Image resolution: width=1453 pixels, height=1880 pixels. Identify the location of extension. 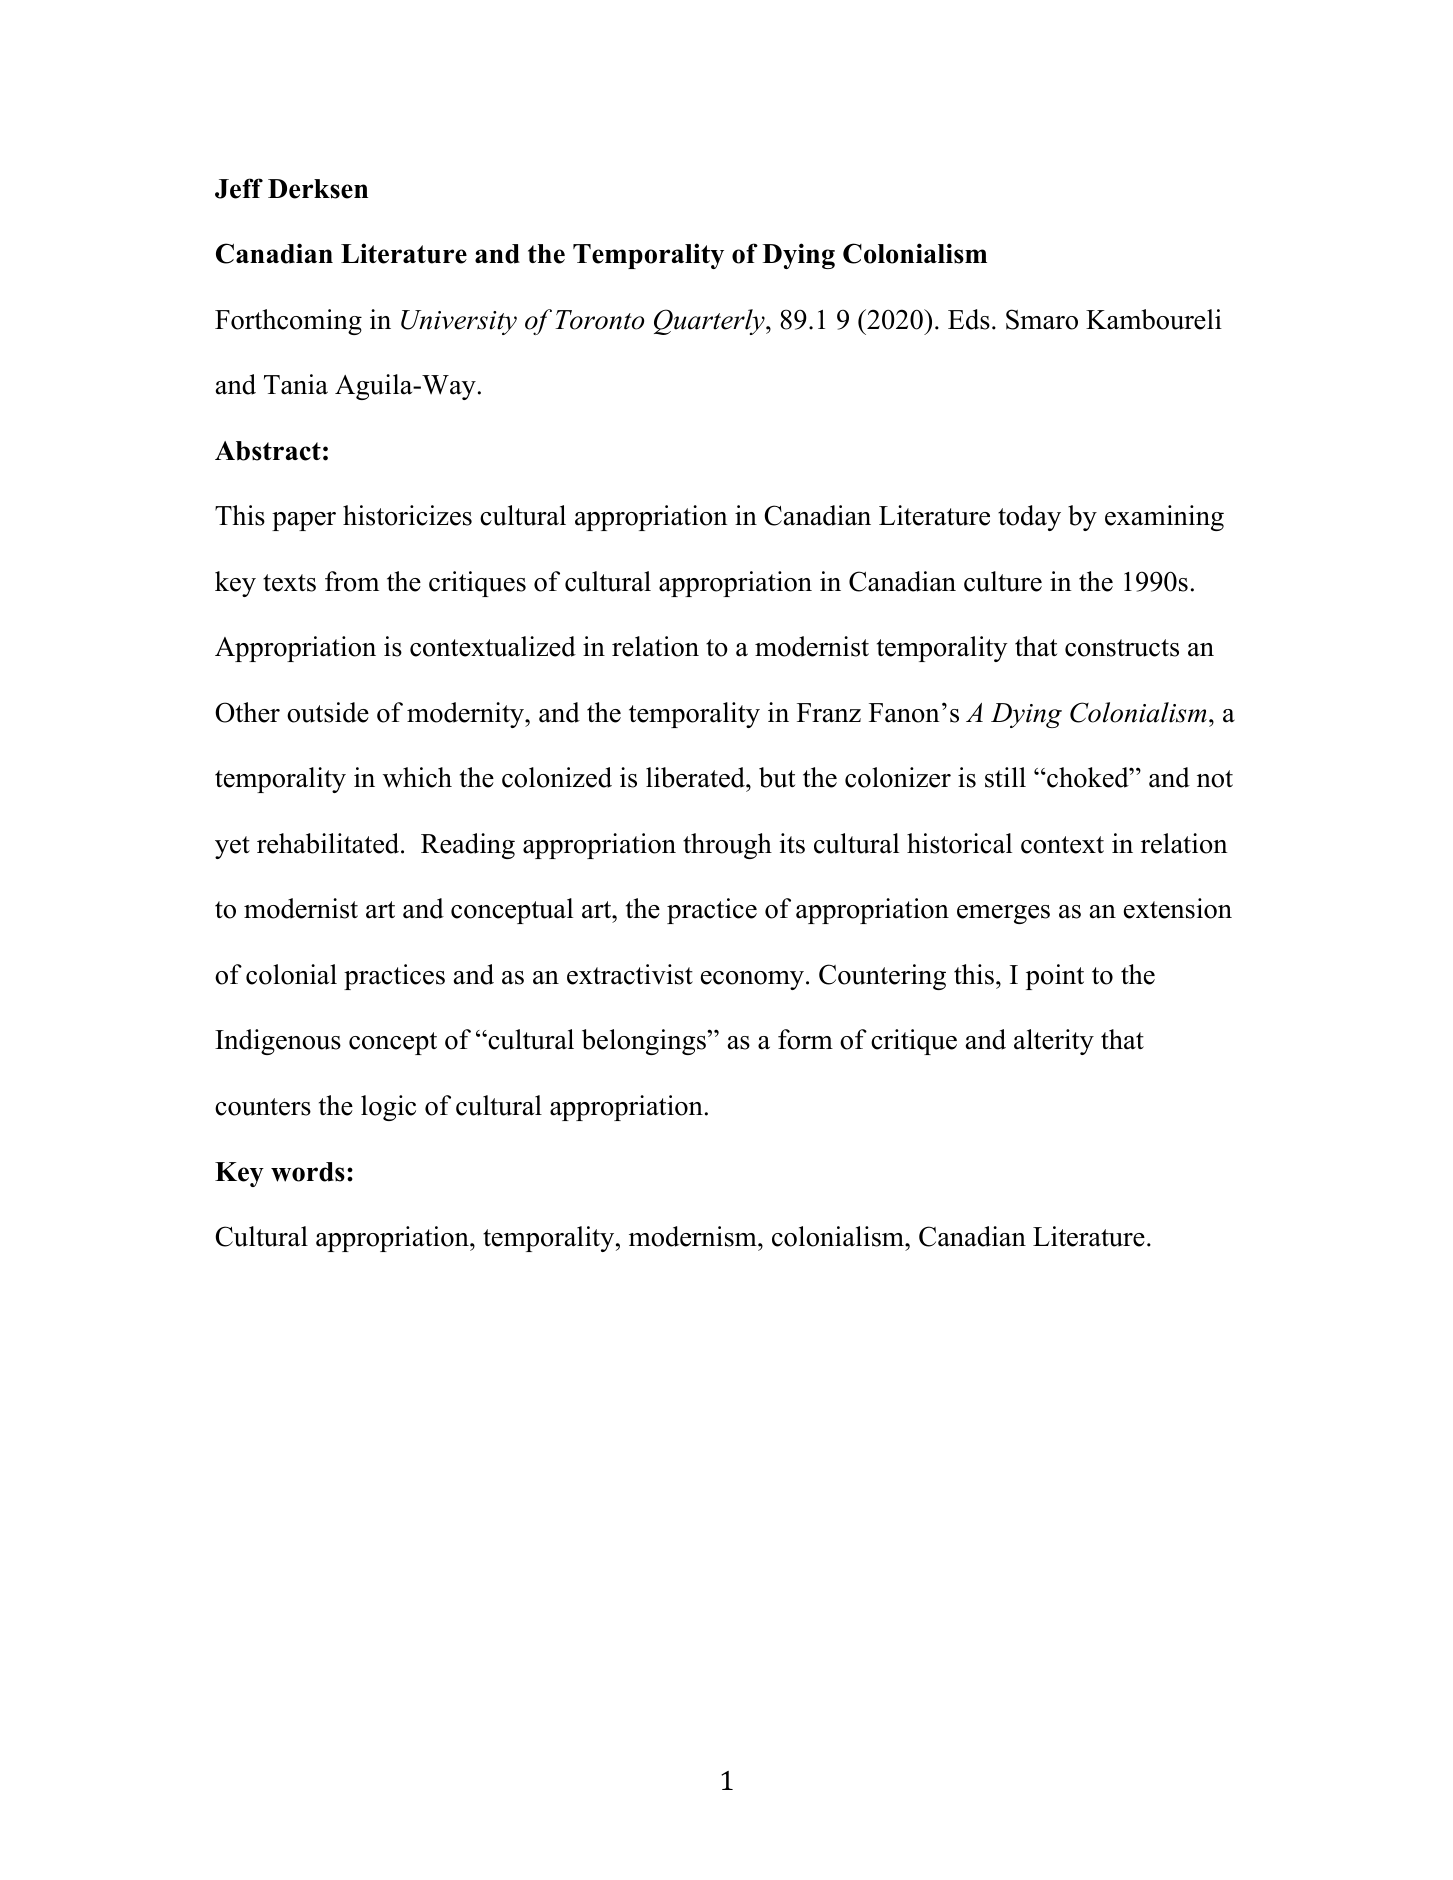
(1178, 908).
